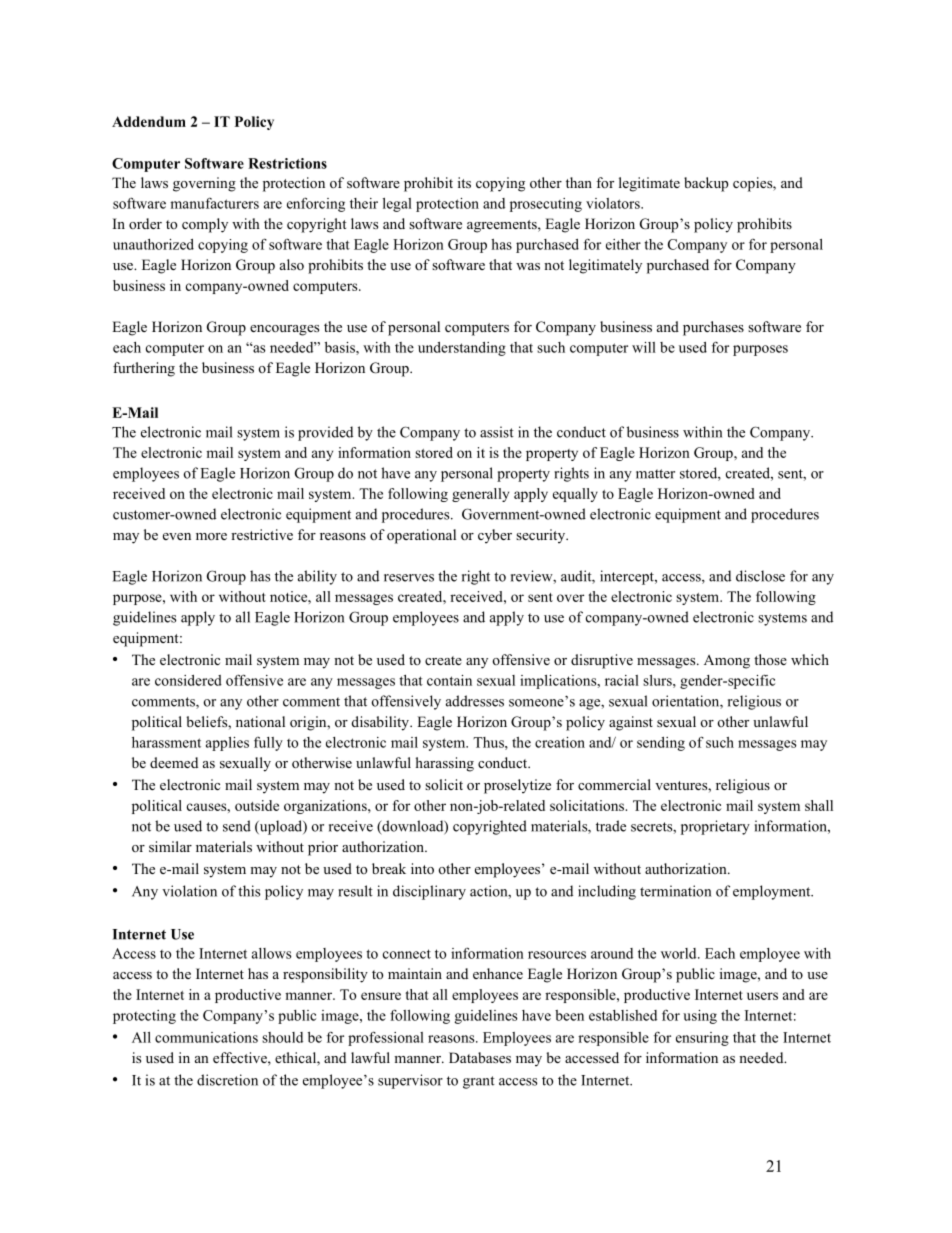  I want to click on proprietary, so click(715, 827).
